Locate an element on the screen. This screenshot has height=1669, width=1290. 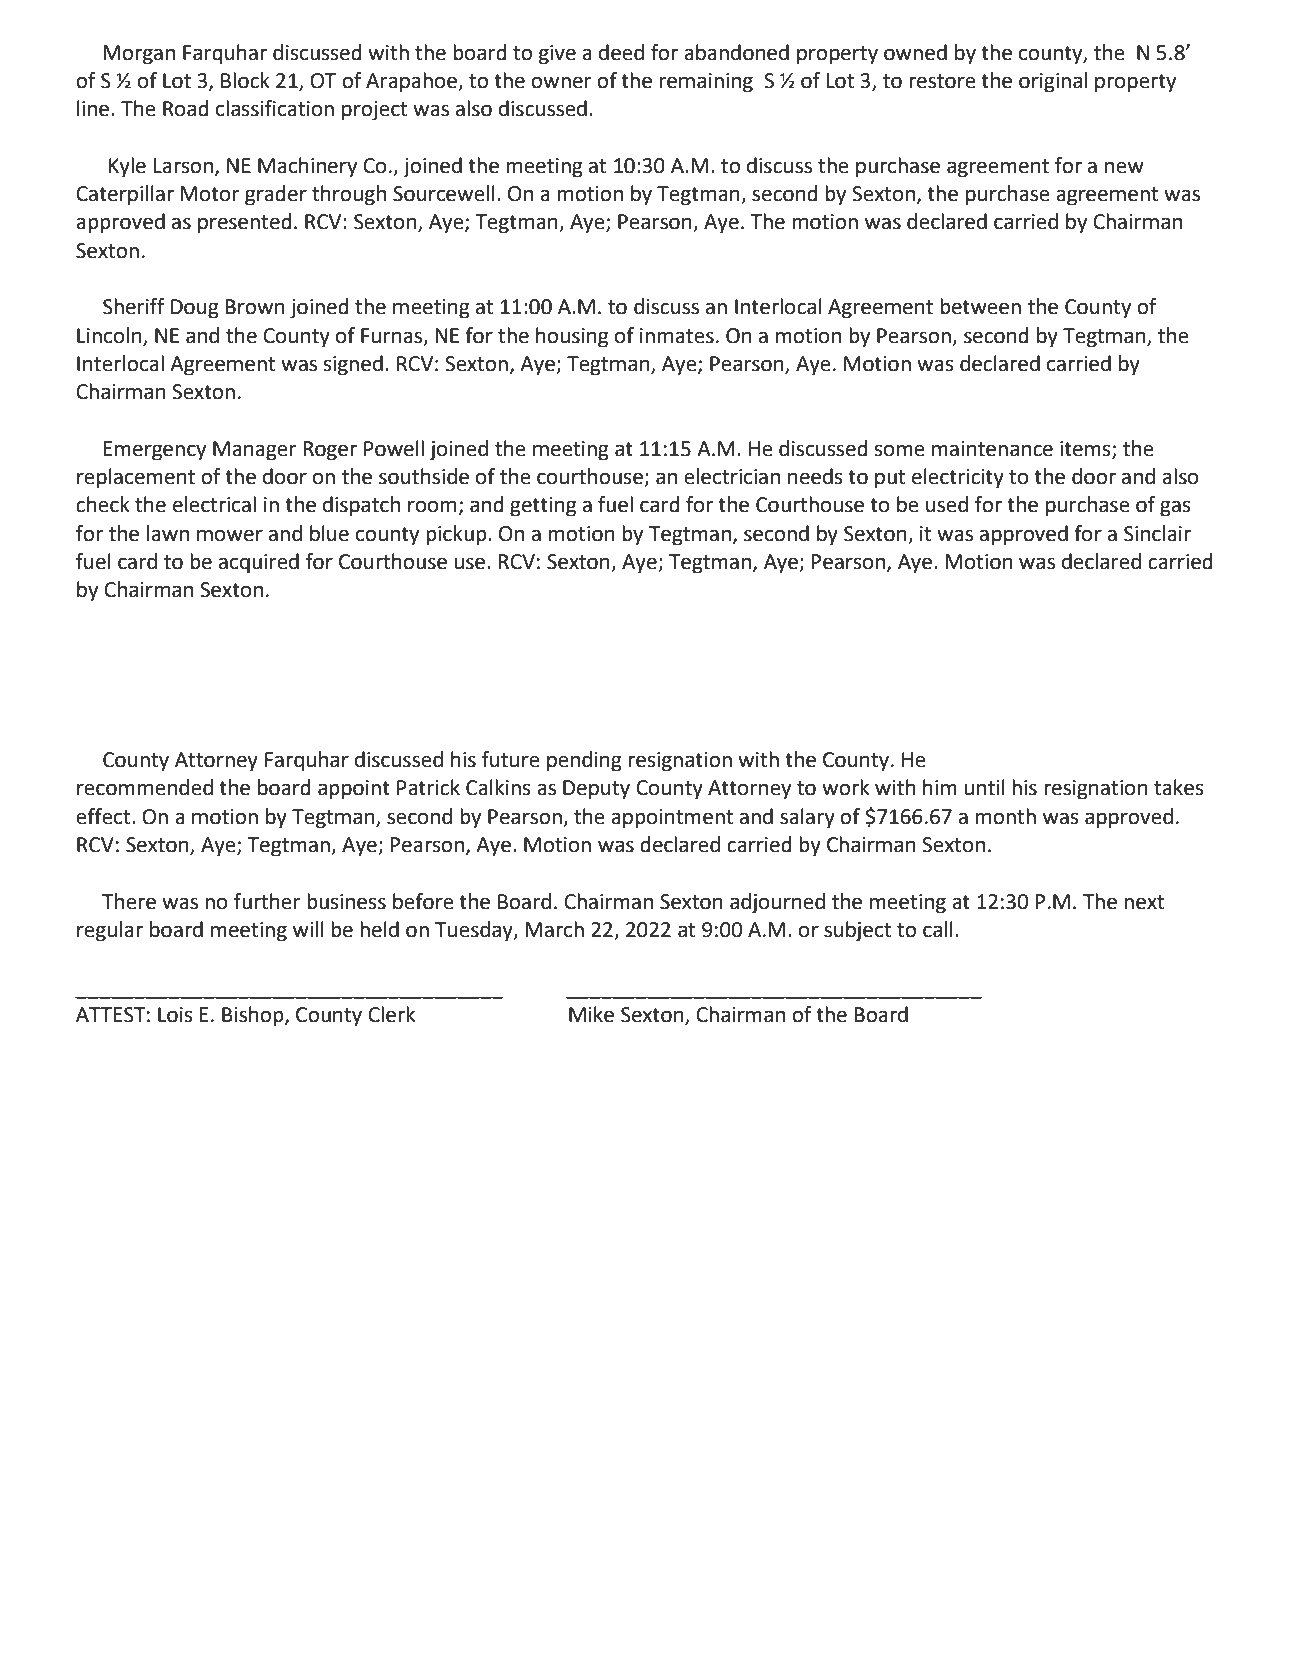
original is located at coordinates (1053, 82).
